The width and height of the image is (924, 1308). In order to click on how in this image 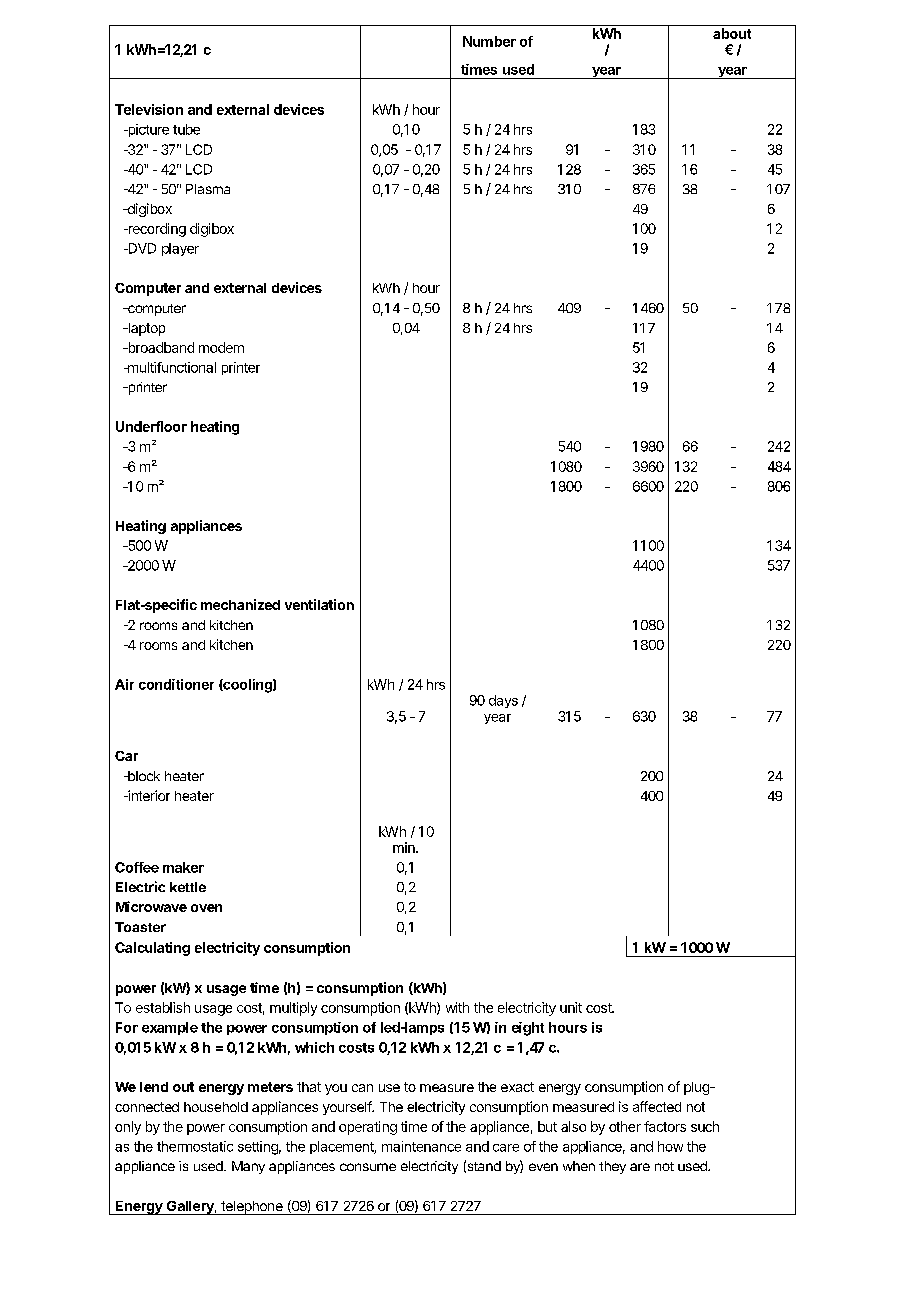, I will do `click(670, 1146)`.
